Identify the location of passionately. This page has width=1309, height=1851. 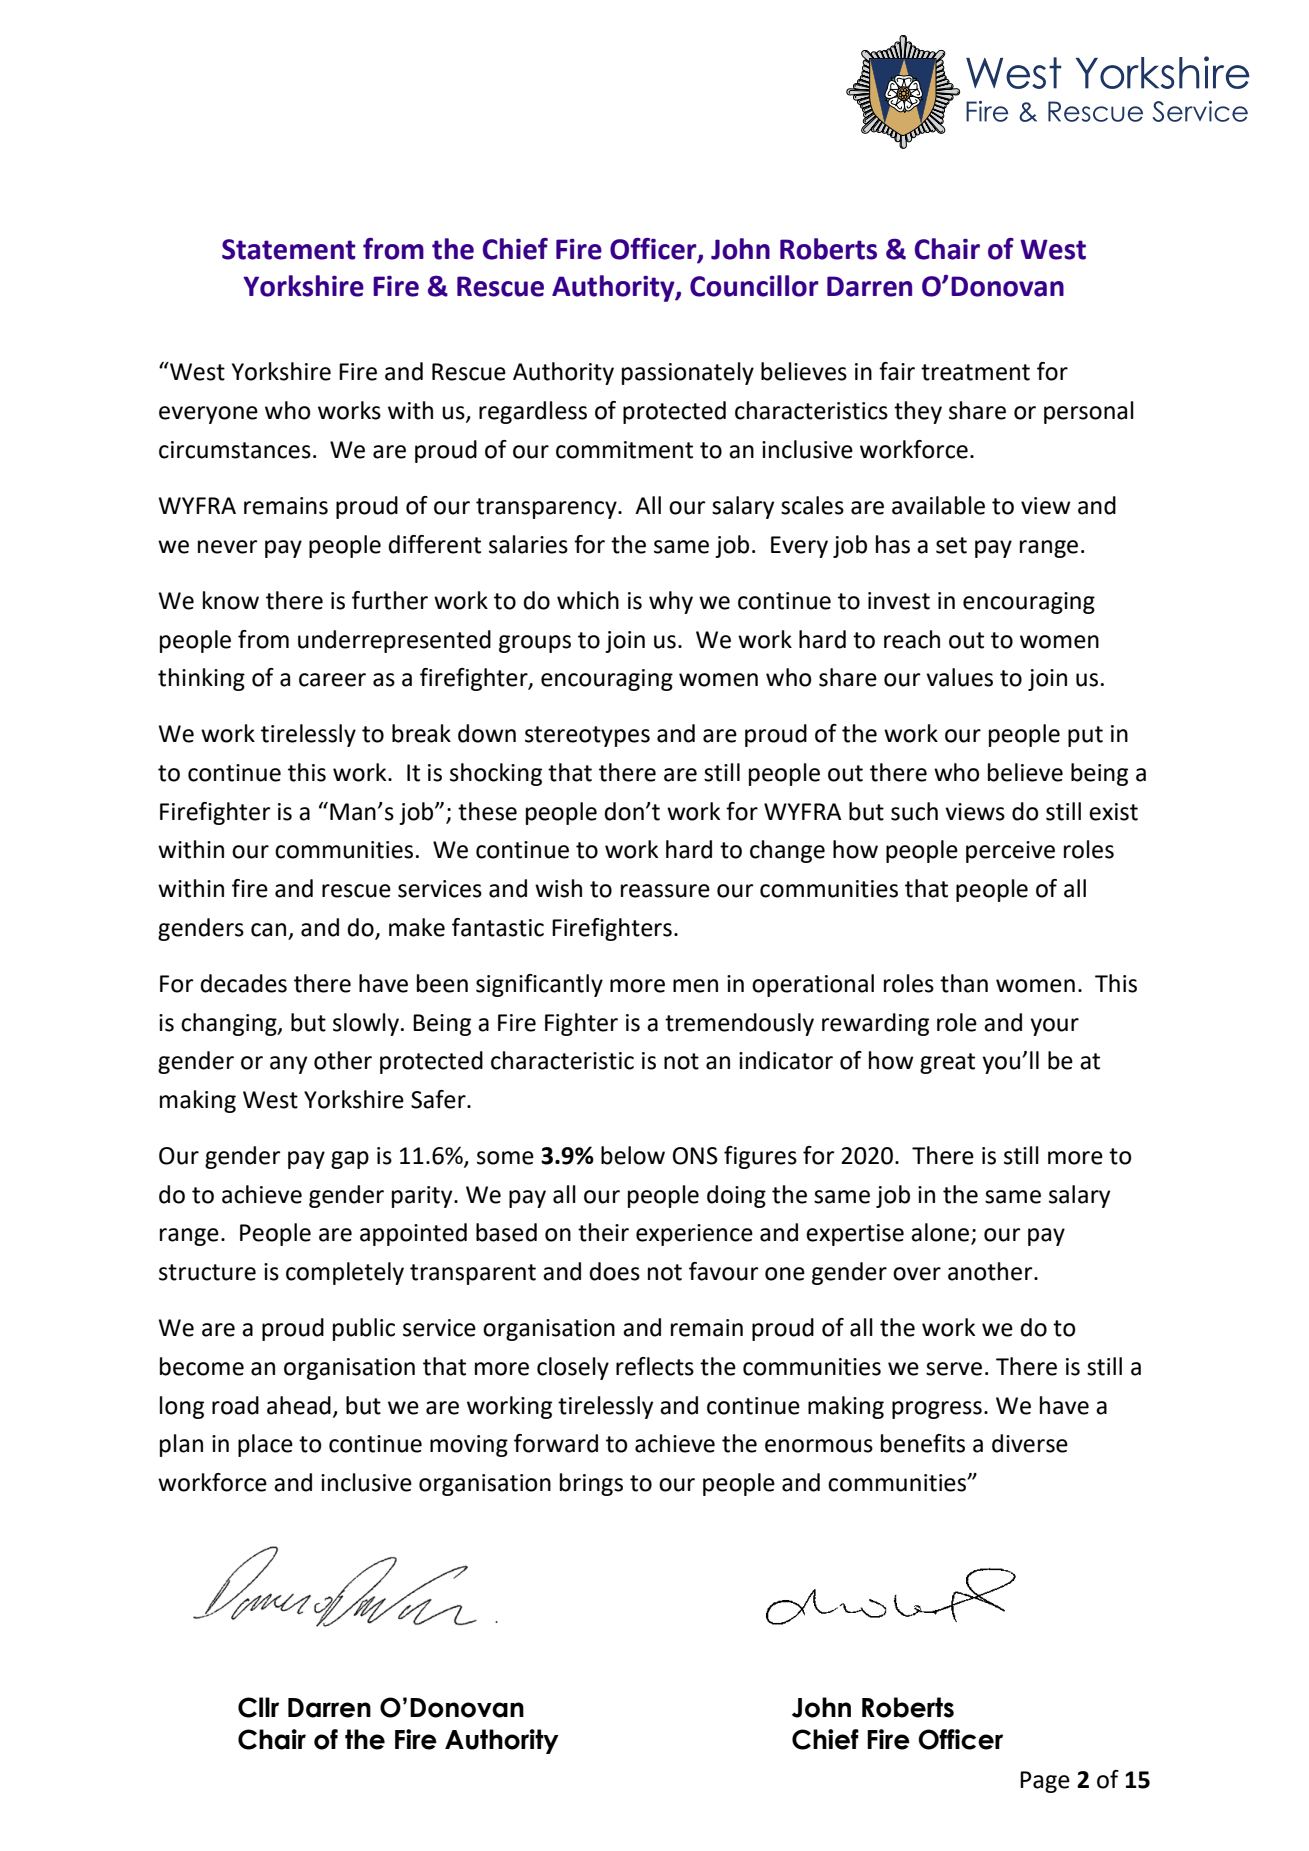
(688, 373).
